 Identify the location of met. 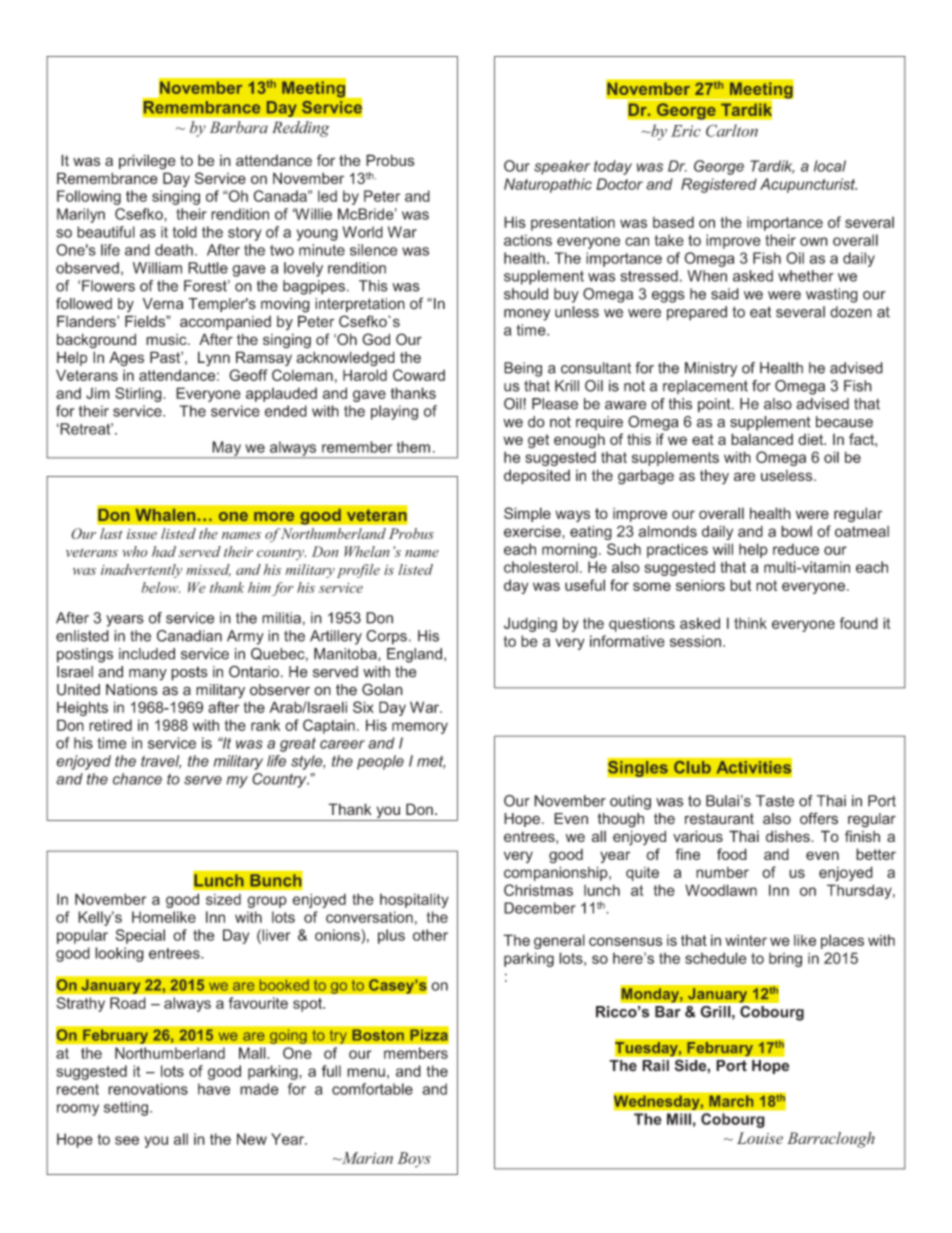
(431, 762).
